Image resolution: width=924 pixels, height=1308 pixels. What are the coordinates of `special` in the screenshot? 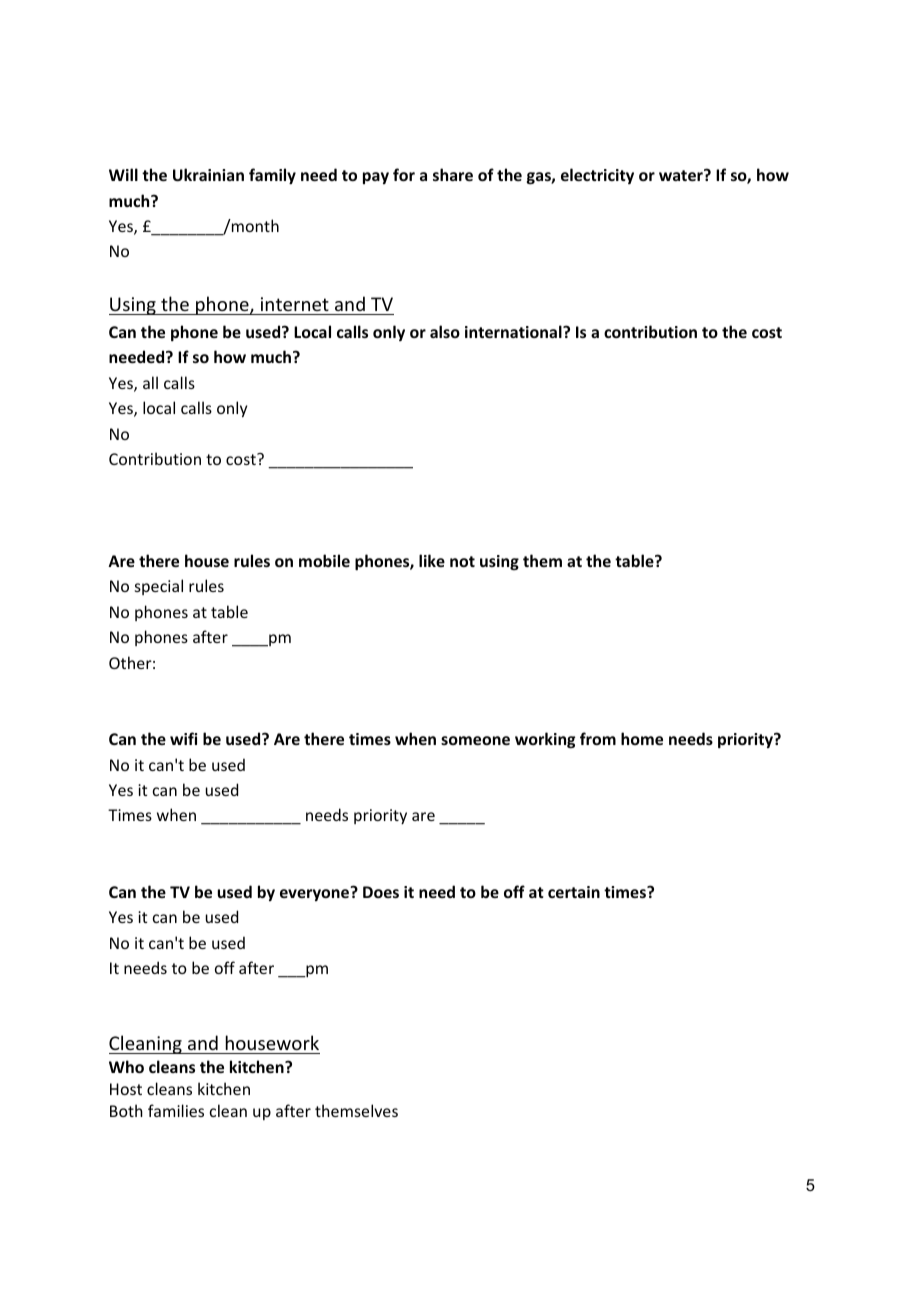 It's located at (159, 587).
